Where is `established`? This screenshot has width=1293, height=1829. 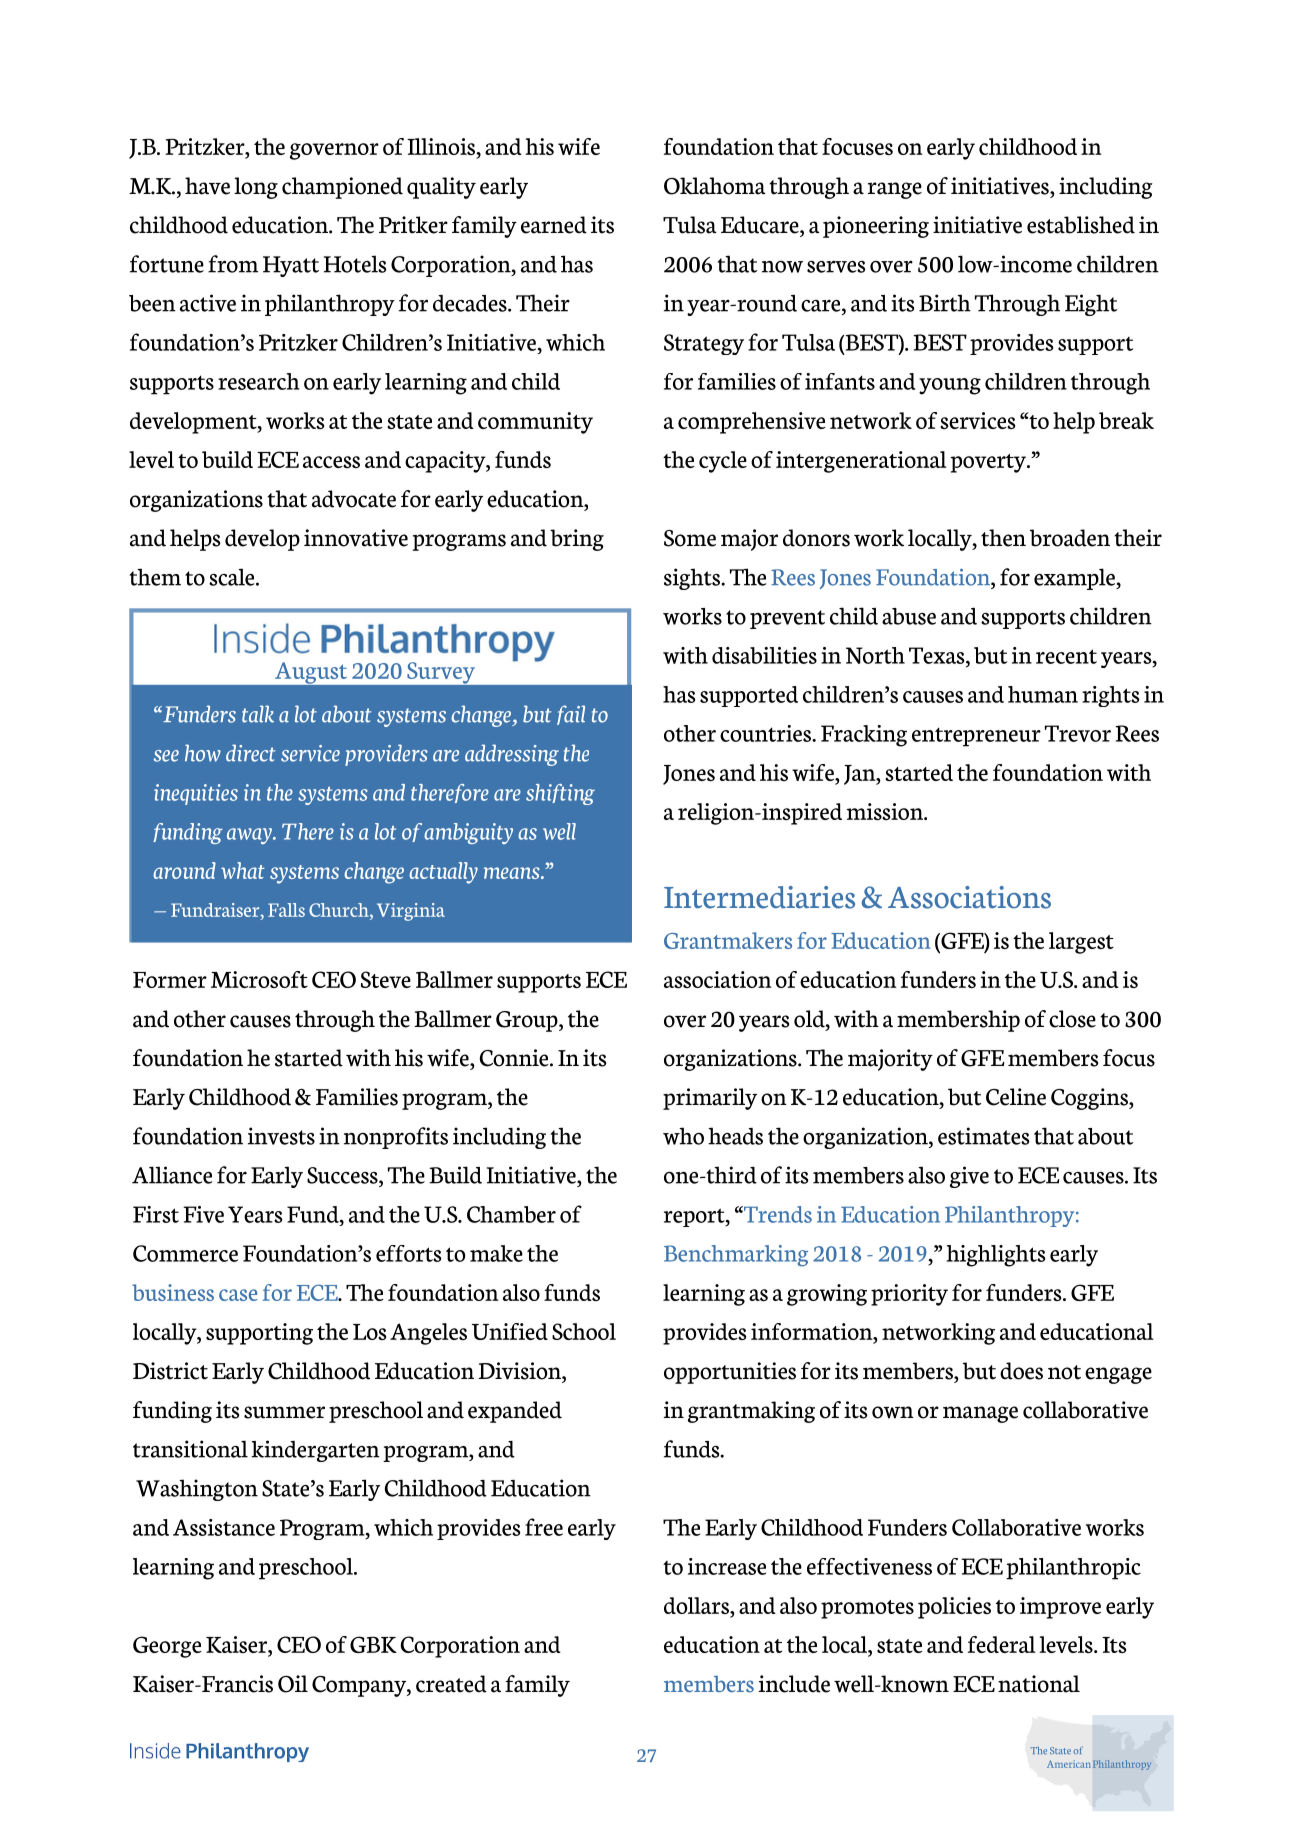 established is located at coordinates (1081, 225).
